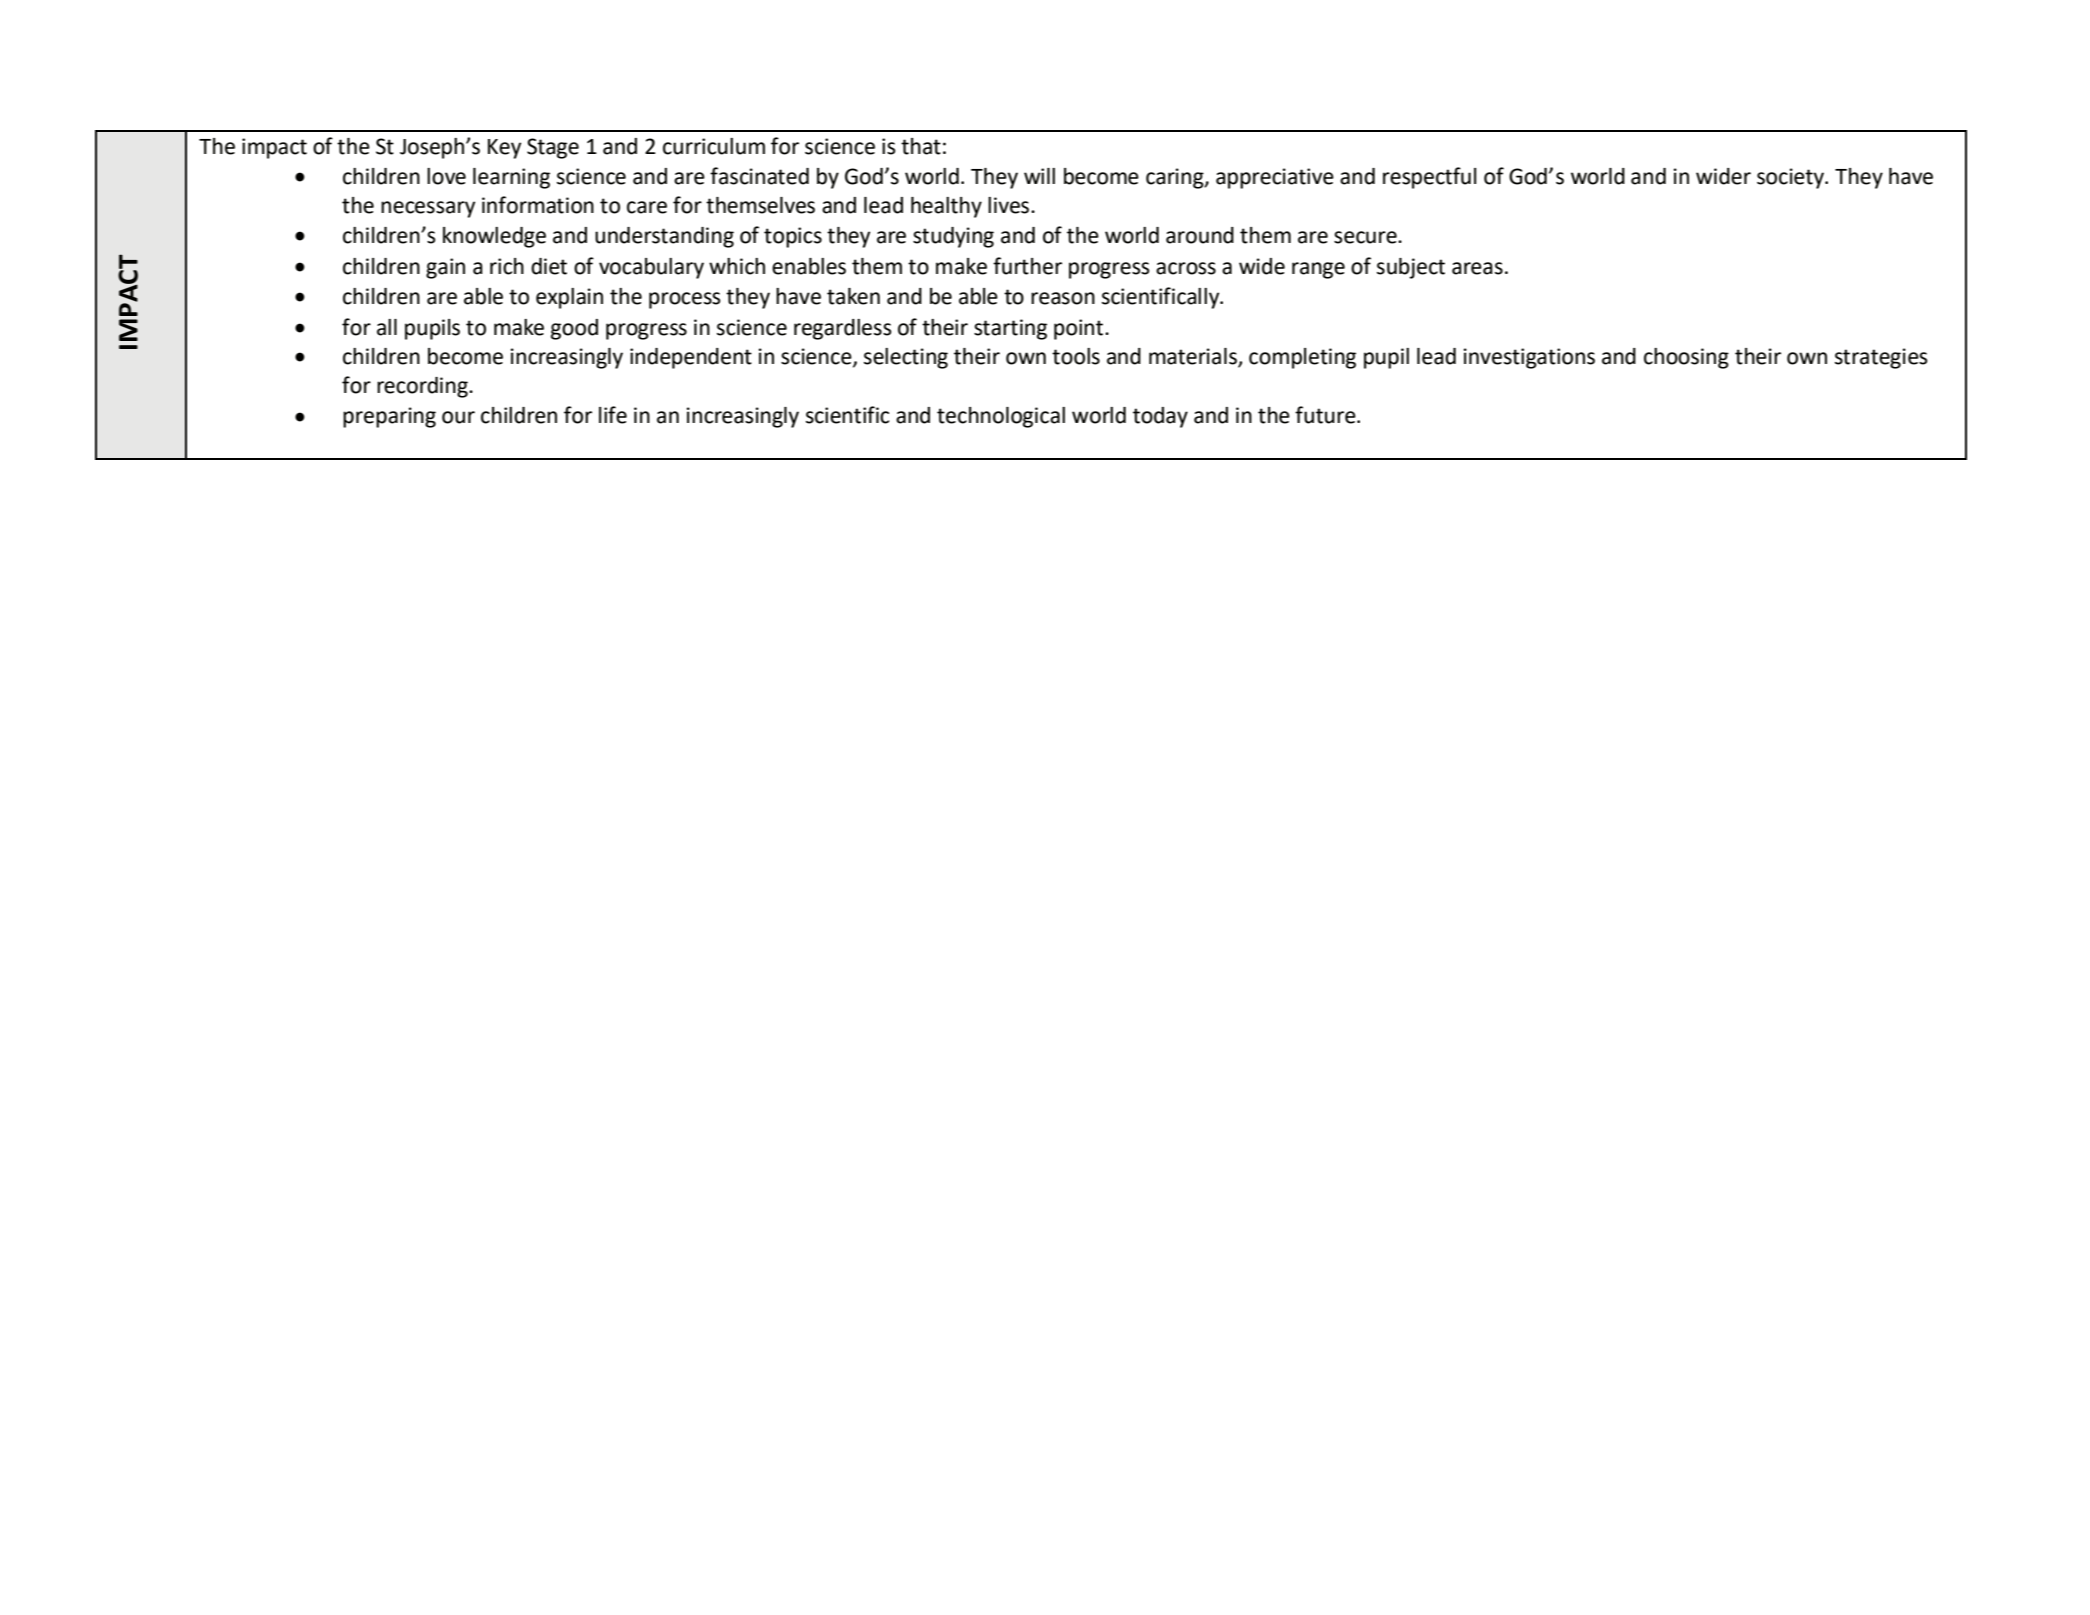 This screenshot has height=1615, width=2090. What do you see at coordinates (651, 268) in the screenshot?
I see `vocabulary` at bounding box center [651, 268].
